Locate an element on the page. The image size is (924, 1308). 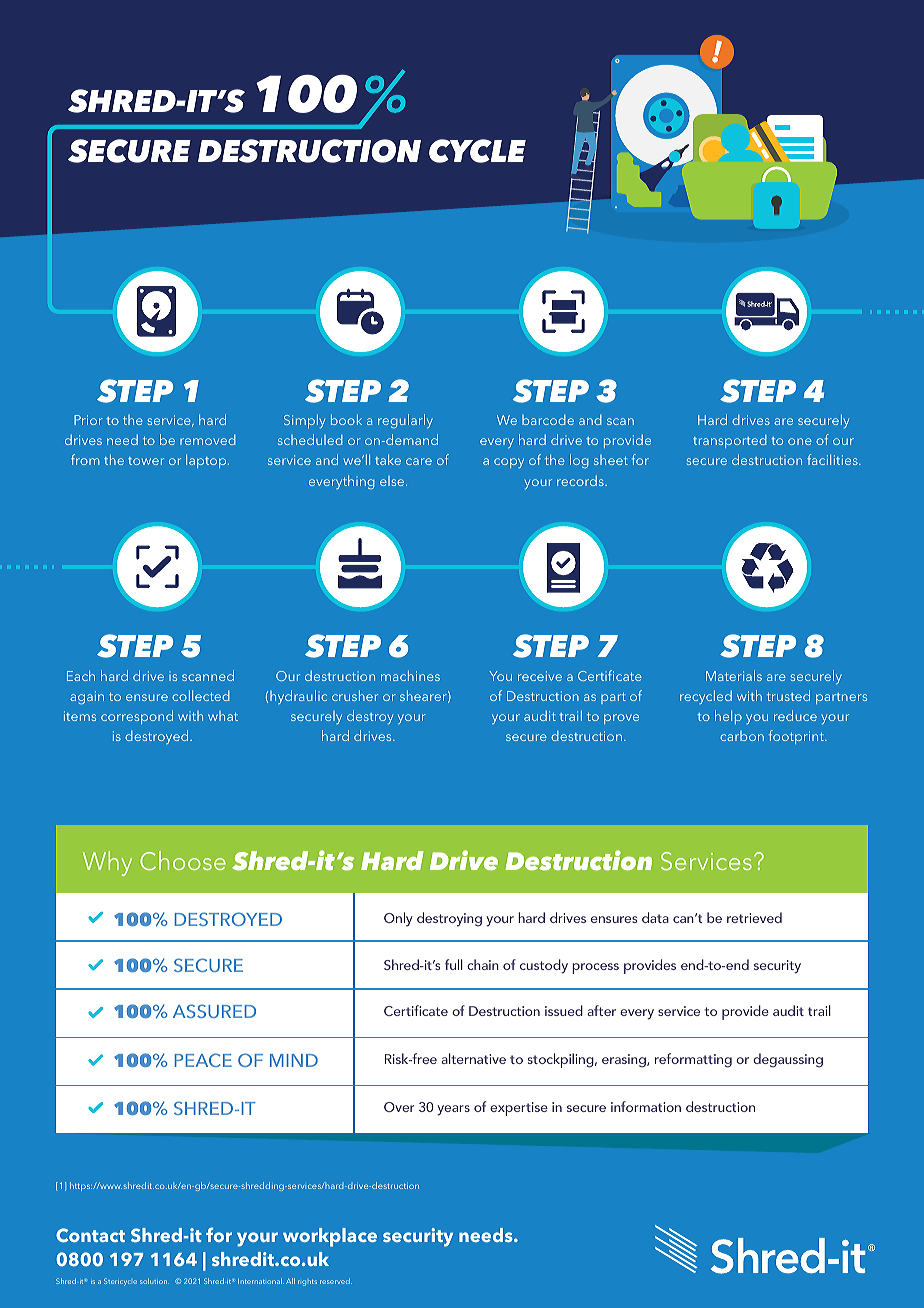
full is located at coordinates (454, 964).
